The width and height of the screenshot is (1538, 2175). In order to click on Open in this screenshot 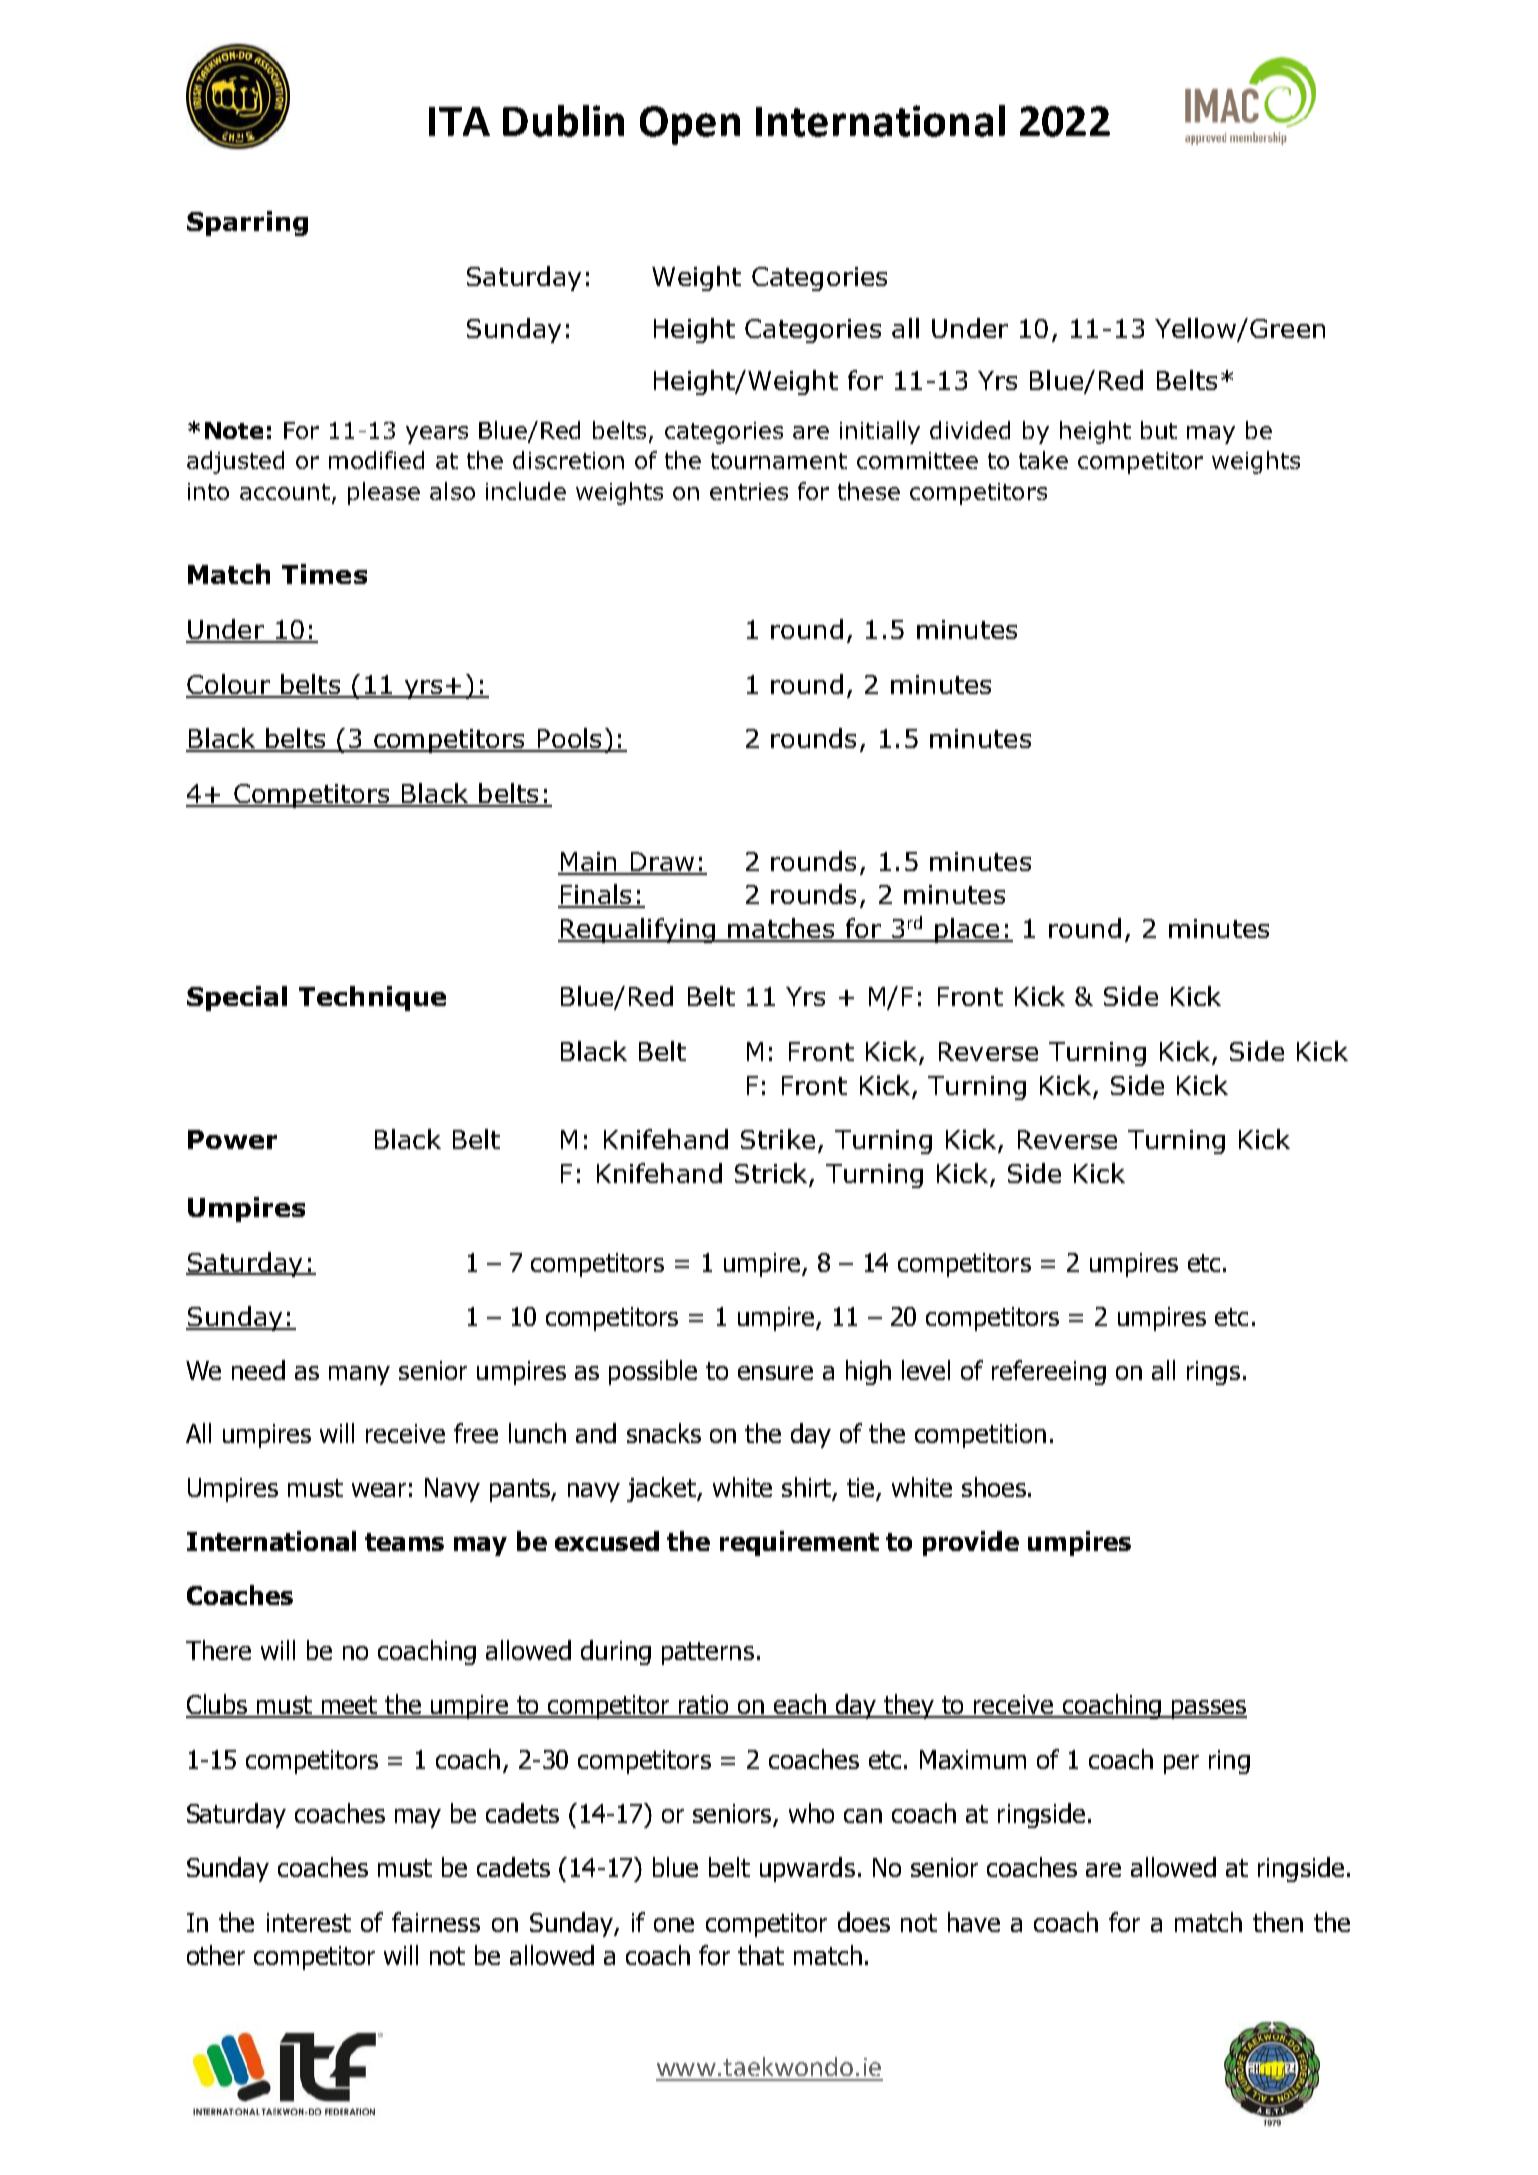, I will do `click(690, 125)`.
